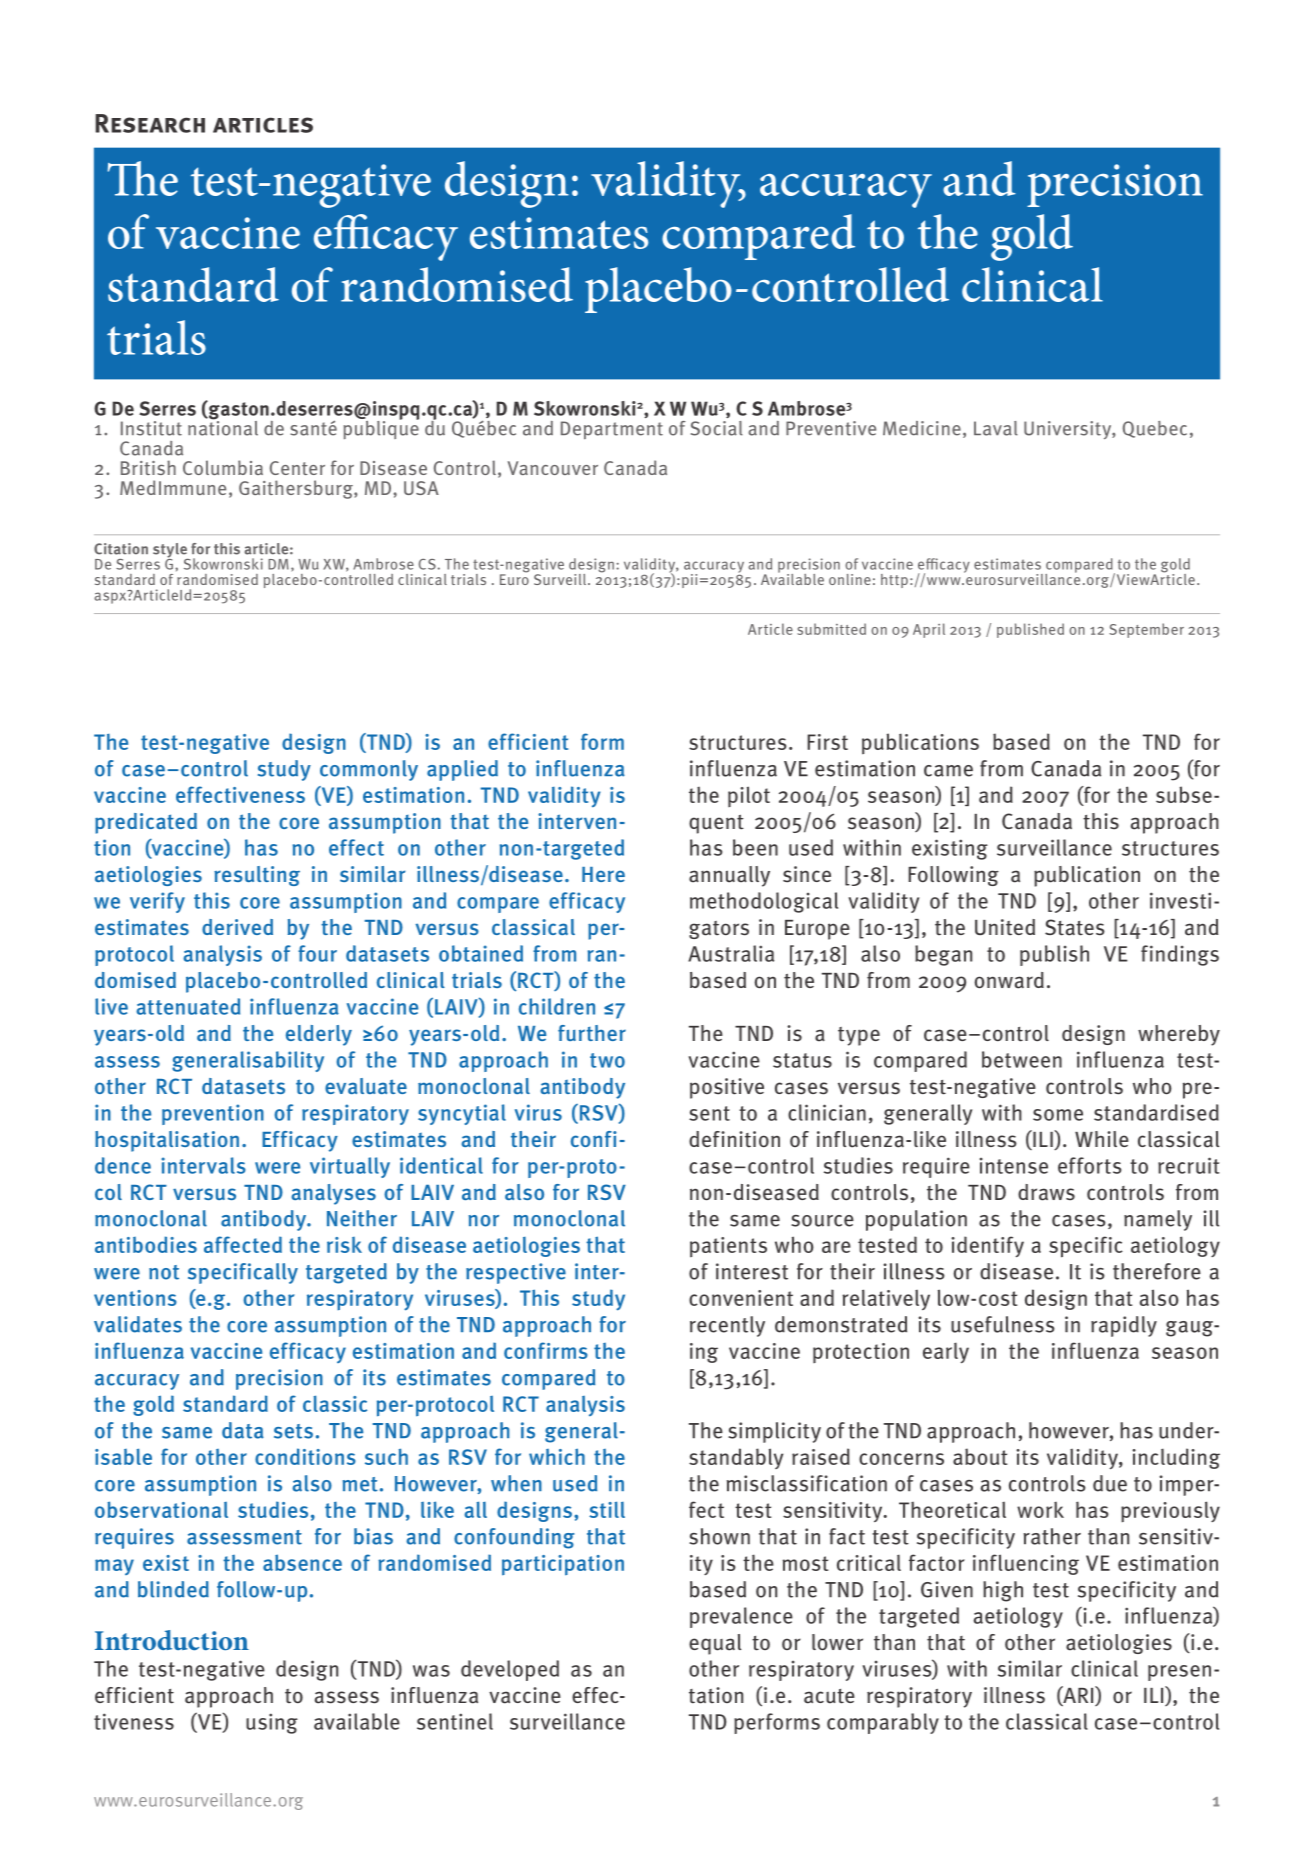 Image resolution: width=1314 pixels, height=1858 pixels. Describe the element at coordinates (237, 927) in the screenshot. I see `derived` at that location.
